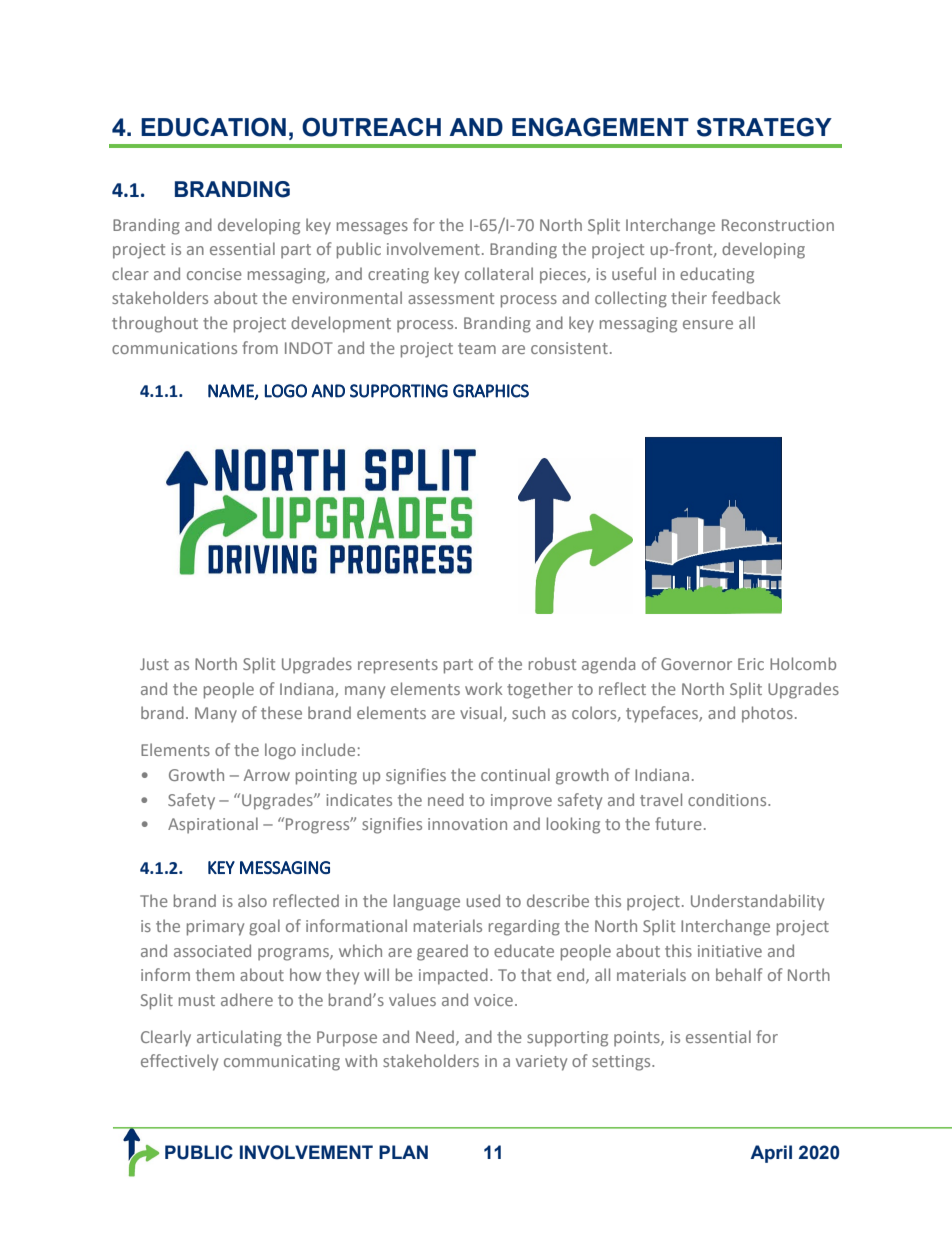 The image size is (952, 1233). Describe the element at coordinates (728, 799) in the page. I see `conditions` at that location.
